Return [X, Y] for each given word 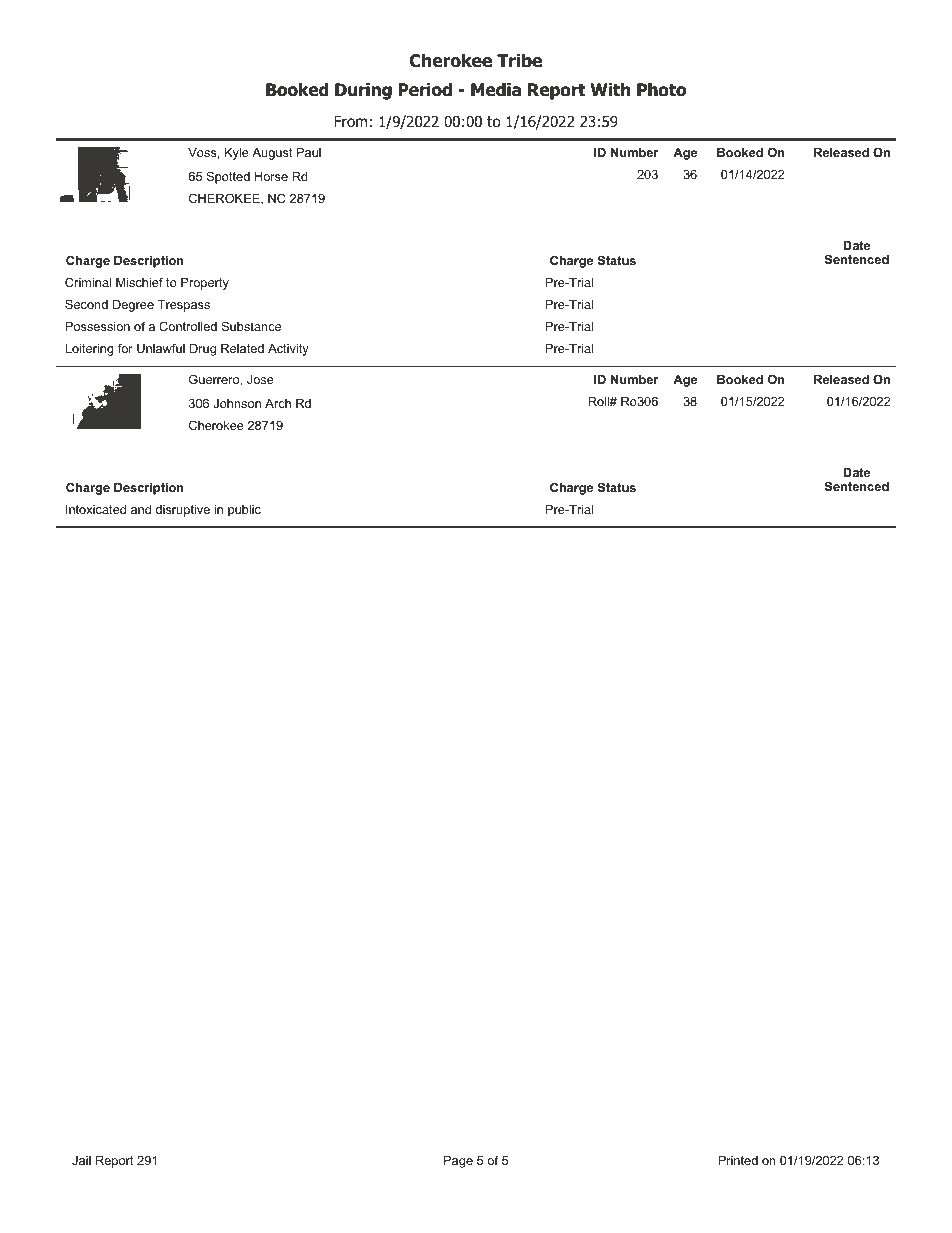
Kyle [237, 153]
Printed [738, 1160]
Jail [81, 1160]
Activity [288, 349]
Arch [278, 403]
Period [425, 90]
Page [458, 1161]
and [141, 509]
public [244, 511]
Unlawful [161, 348]
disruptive [183, 510]
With [610, 89]
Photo [661, 90]
